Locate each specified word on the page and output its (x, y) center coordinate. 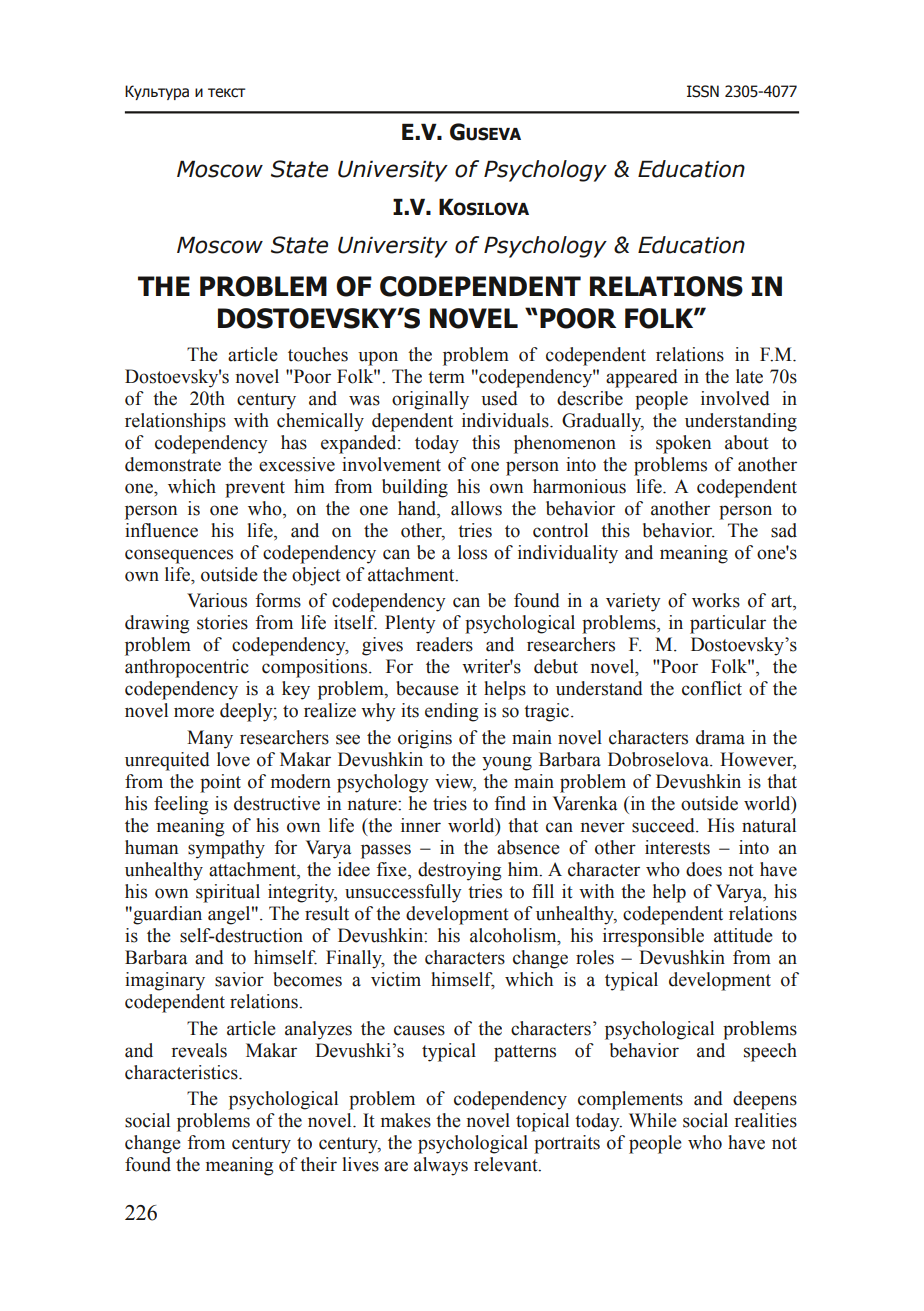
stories (222, 622)
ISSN (703, 91)
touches (318, 354)
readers (444, 644)
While (653, 1120)
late (749, 376)
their (318, 1164)
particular (728, 624)
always (441, 1166)
